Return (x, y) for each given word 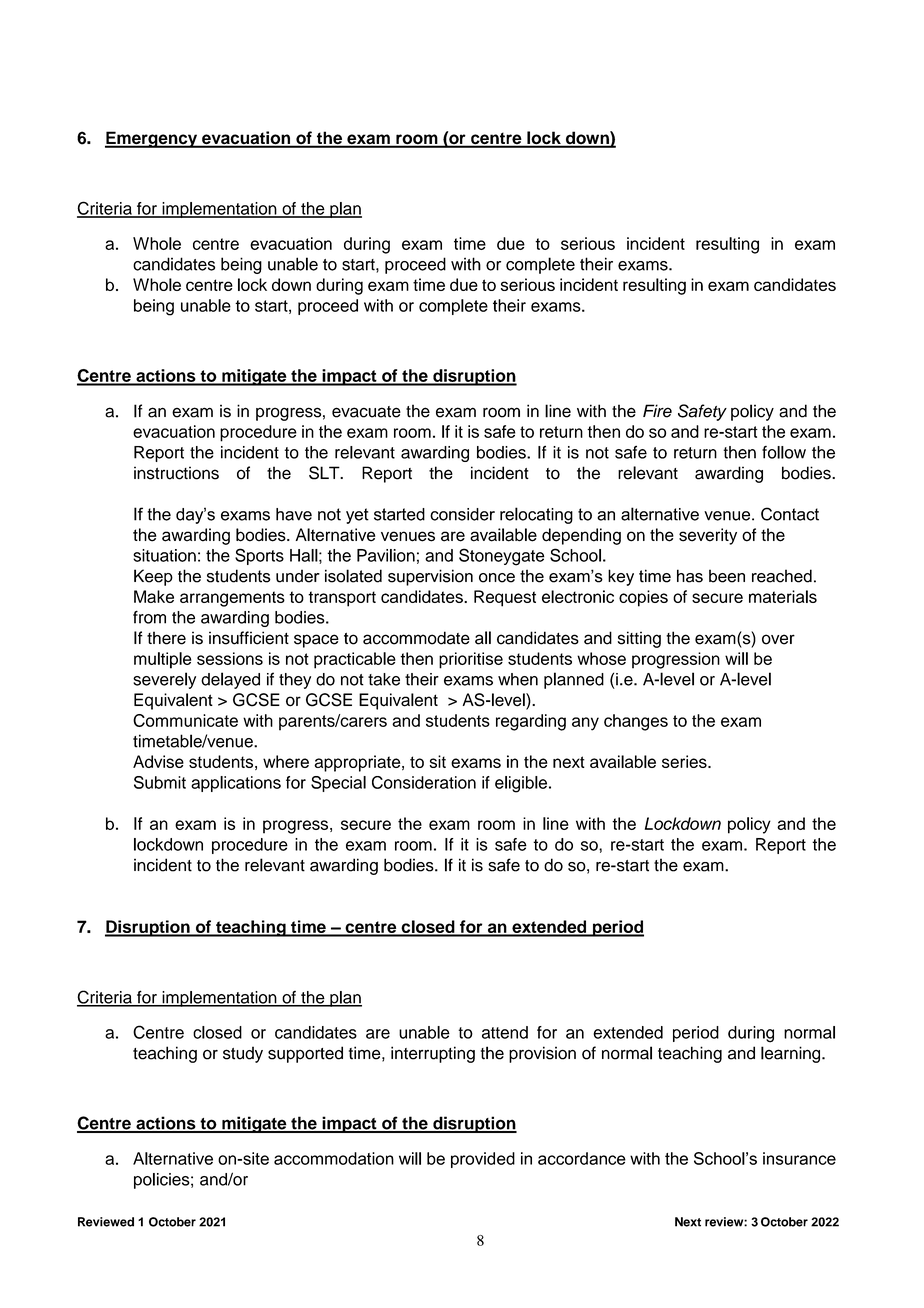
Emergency (152, 139)
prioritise (471, 660)
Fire (657, 411)
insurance (799, 1158)
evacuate (366, 412)
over (778, 639)
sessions (230, 658)
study (243, 1054)
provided (483, 1160)
